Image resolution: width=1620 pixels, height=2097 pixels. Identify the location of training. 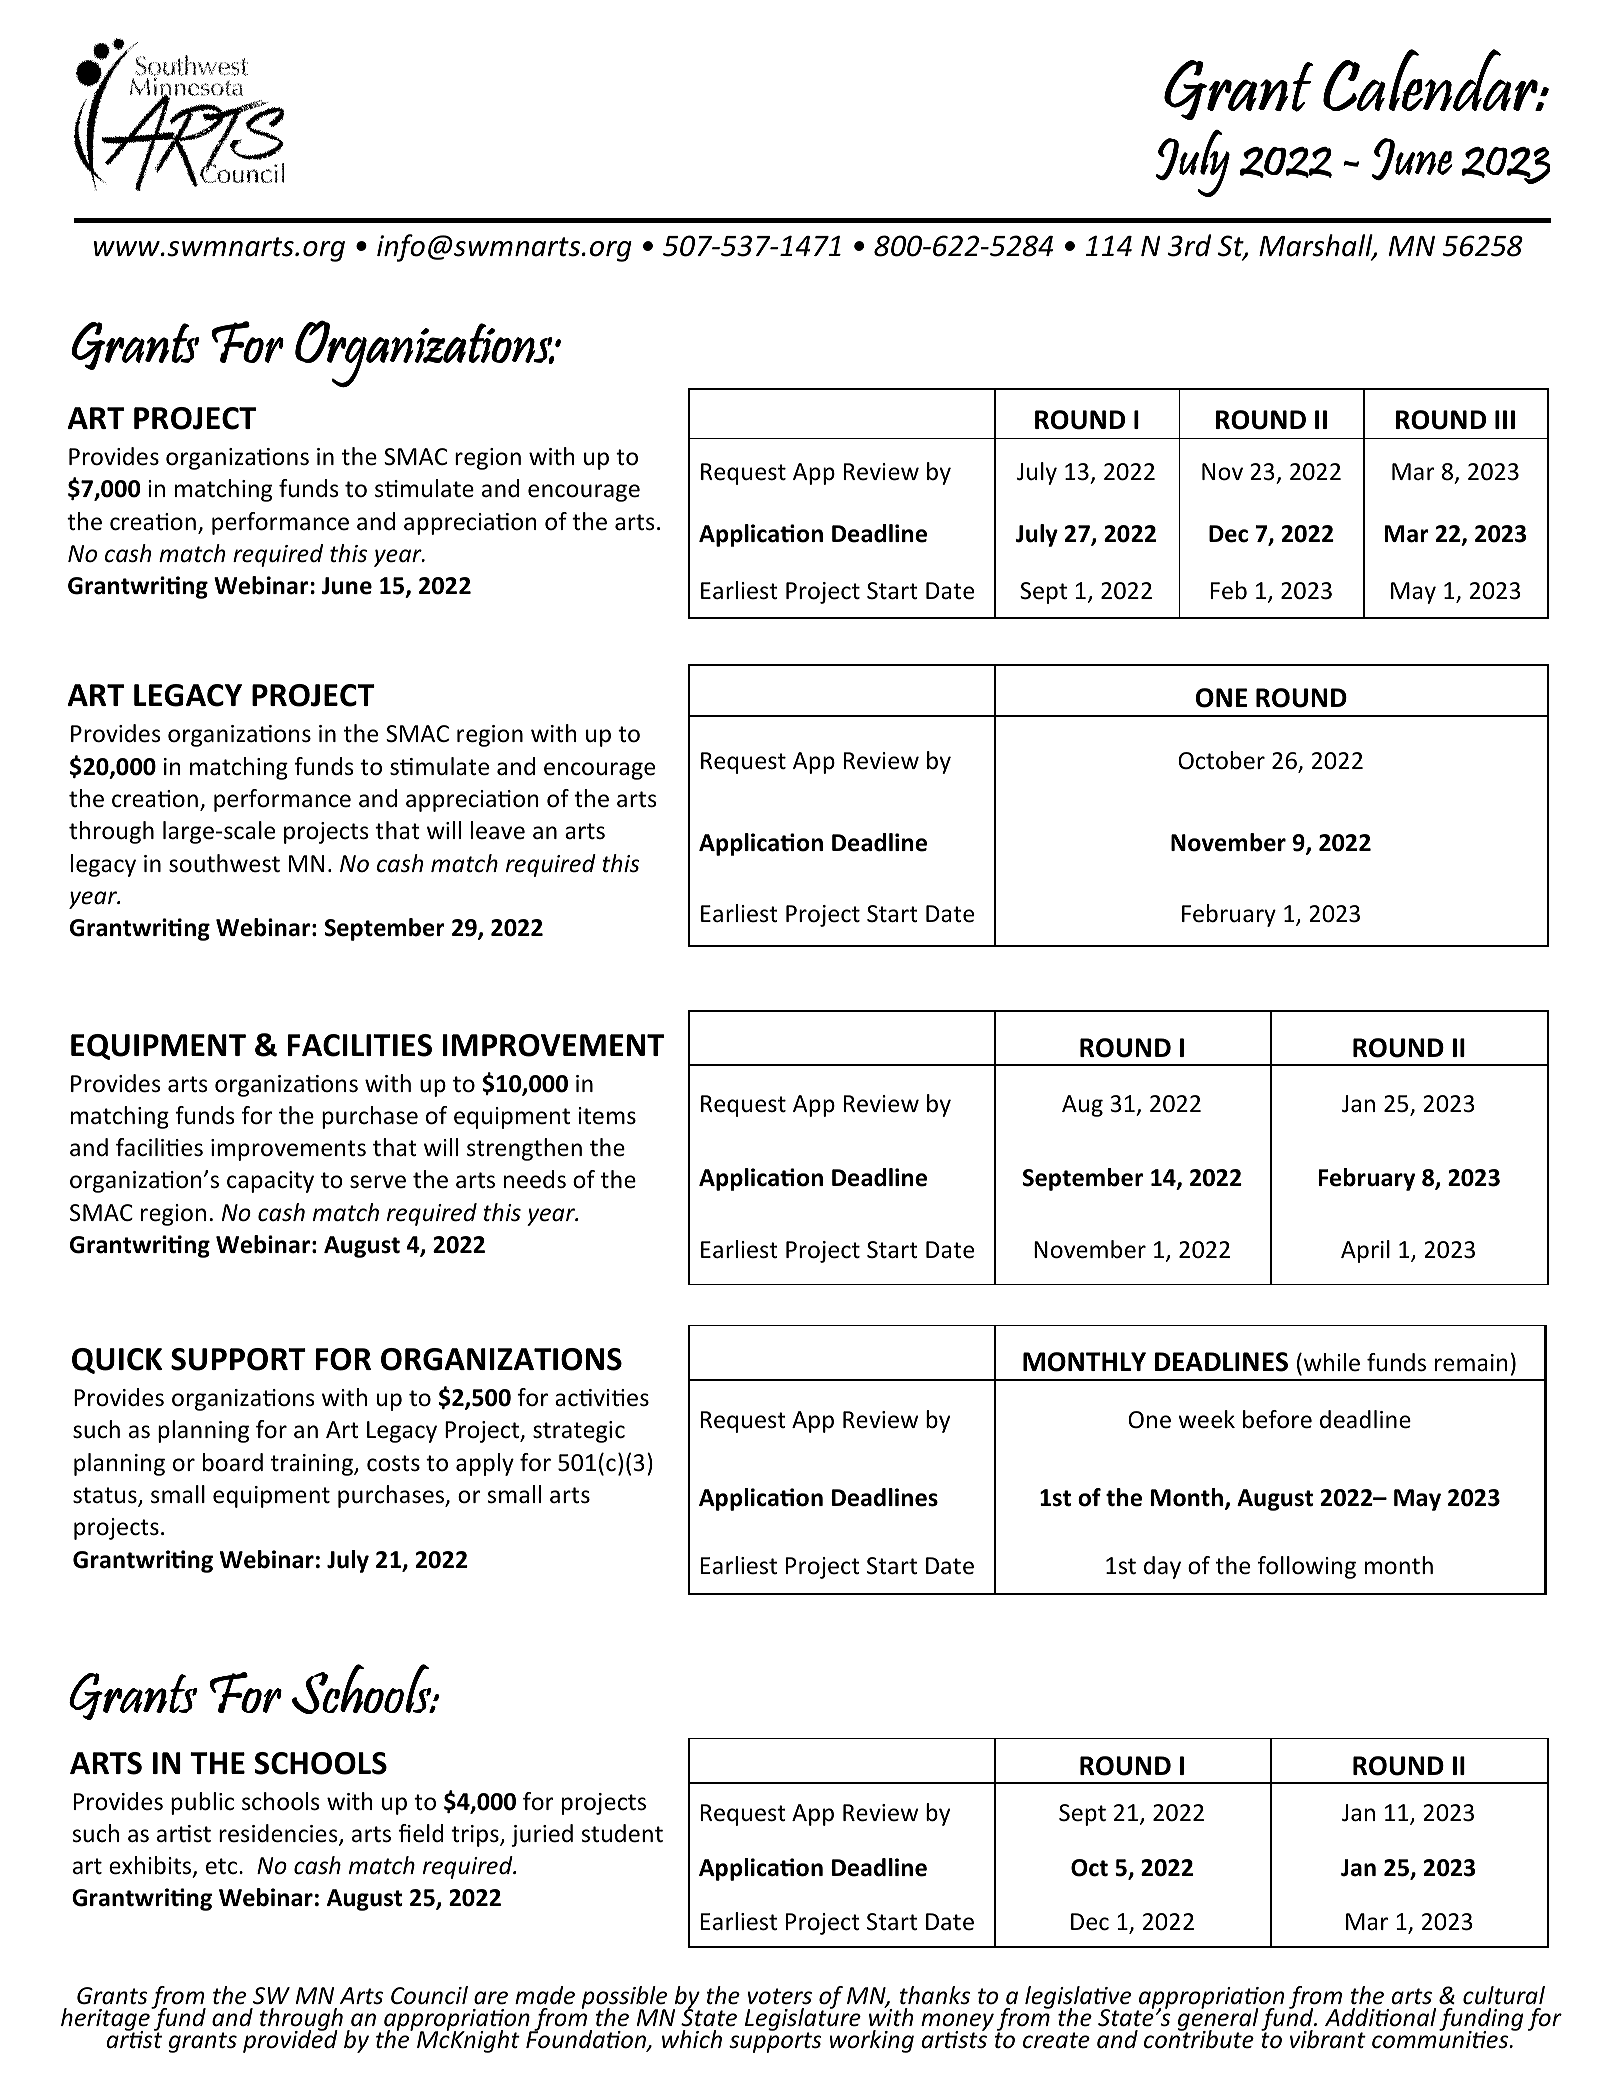
(313, 1465).
